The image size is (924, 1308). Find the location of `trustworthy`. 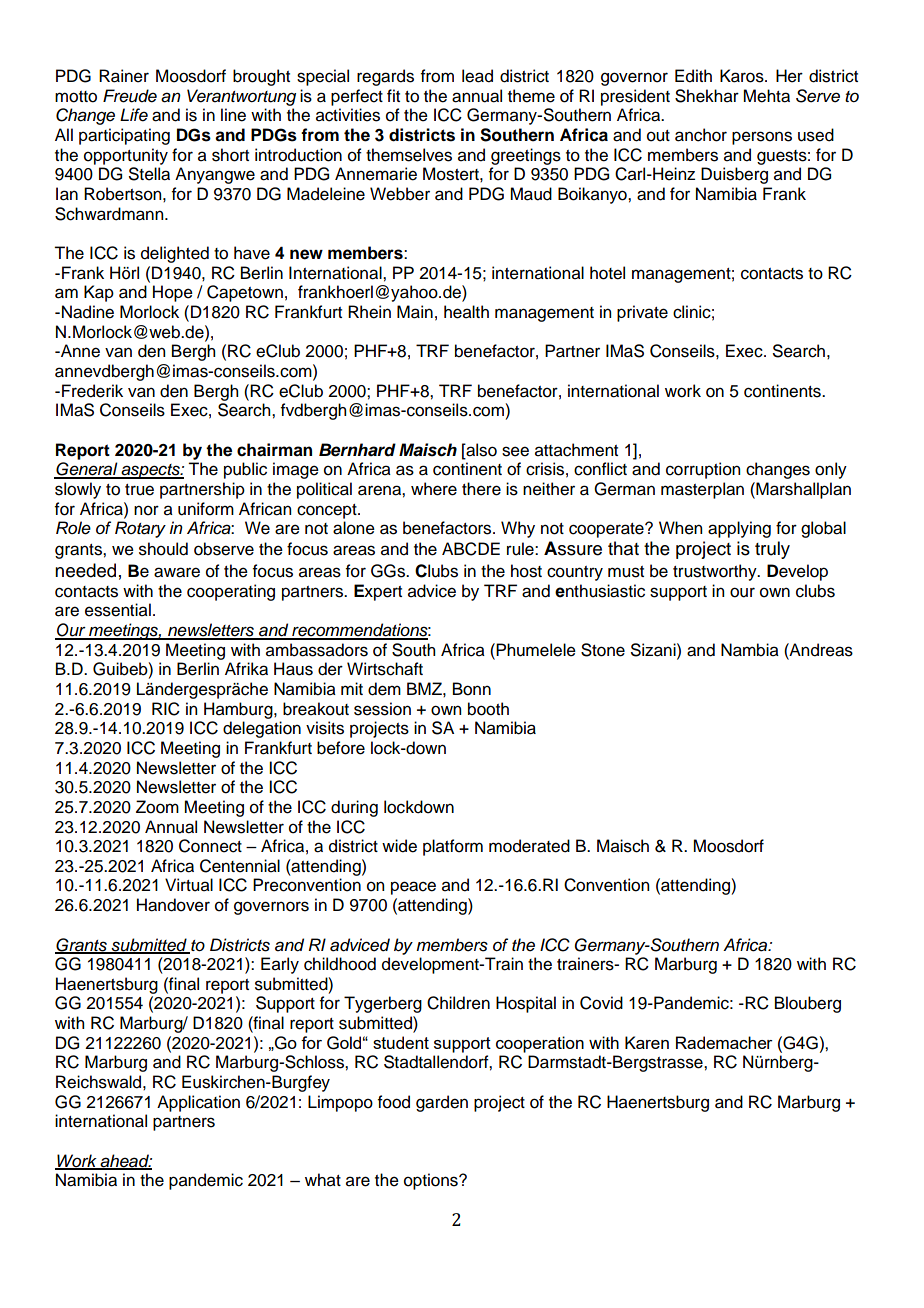

trustworthy is located at coordinates (716, 572).
